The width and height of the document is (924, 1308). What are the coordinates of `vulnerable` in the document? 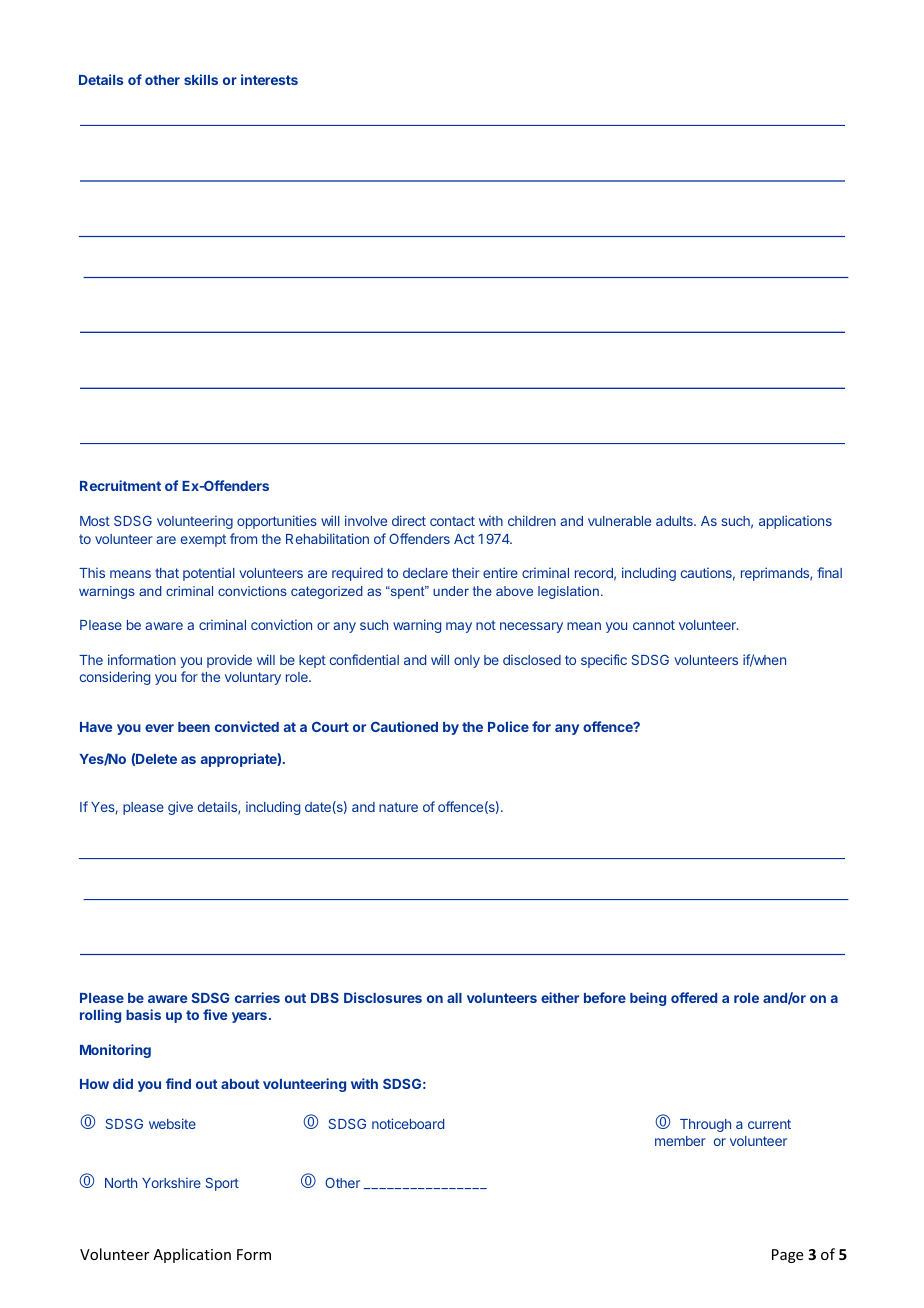 It's located at (619, 521).
